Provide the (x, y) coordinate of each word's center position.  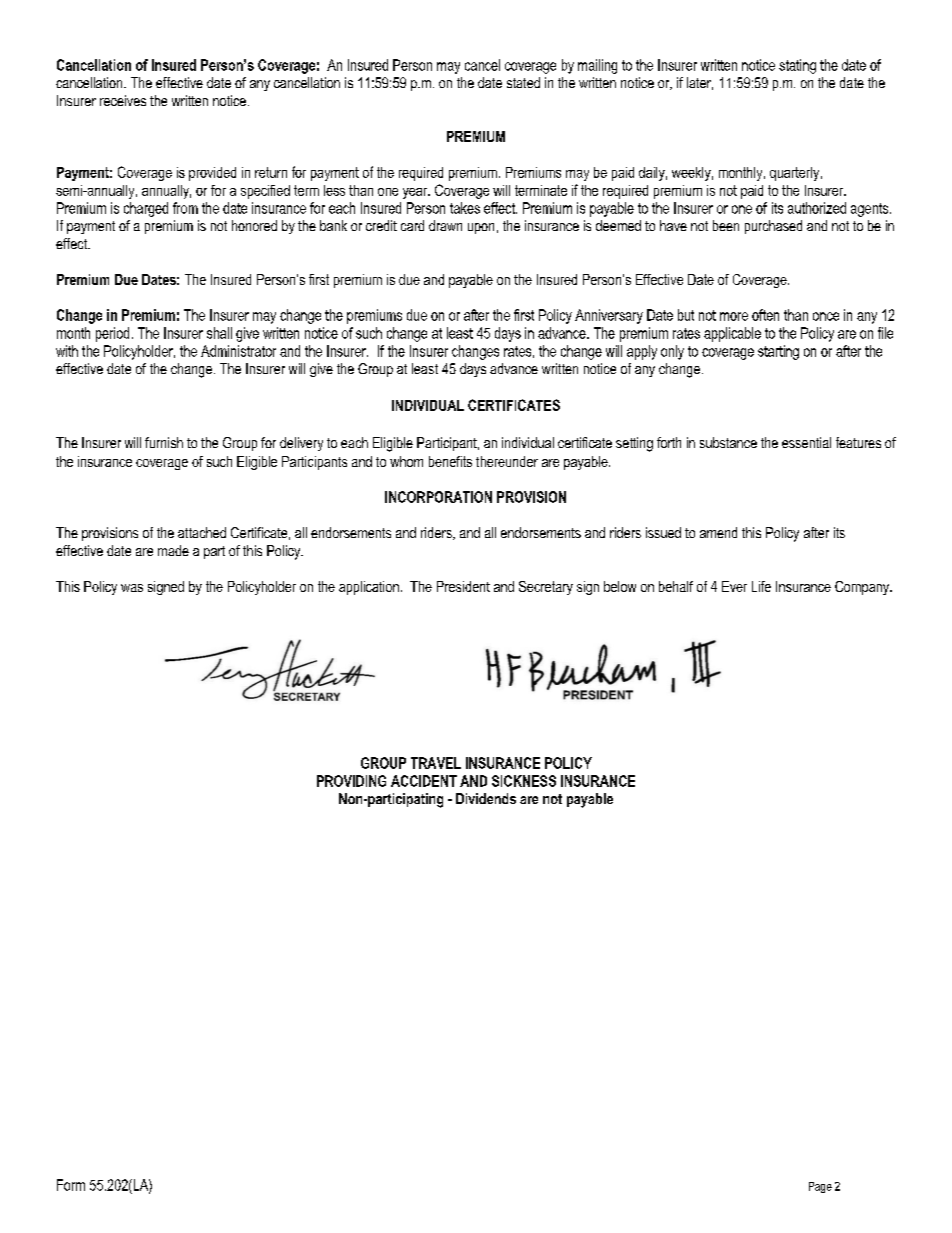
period (112, 334)
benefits (450, 461)
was (132, 588)
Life (761, 586)
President (463, 586)
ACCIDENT (424, 781)
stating (797, 66)
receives (123, 100)
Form (71, 1185)
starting (778, 352)
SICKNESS (524, 781)
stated (523, 82)
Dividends (486, 798)
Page (820, 1187)
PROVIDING (351, 781)
